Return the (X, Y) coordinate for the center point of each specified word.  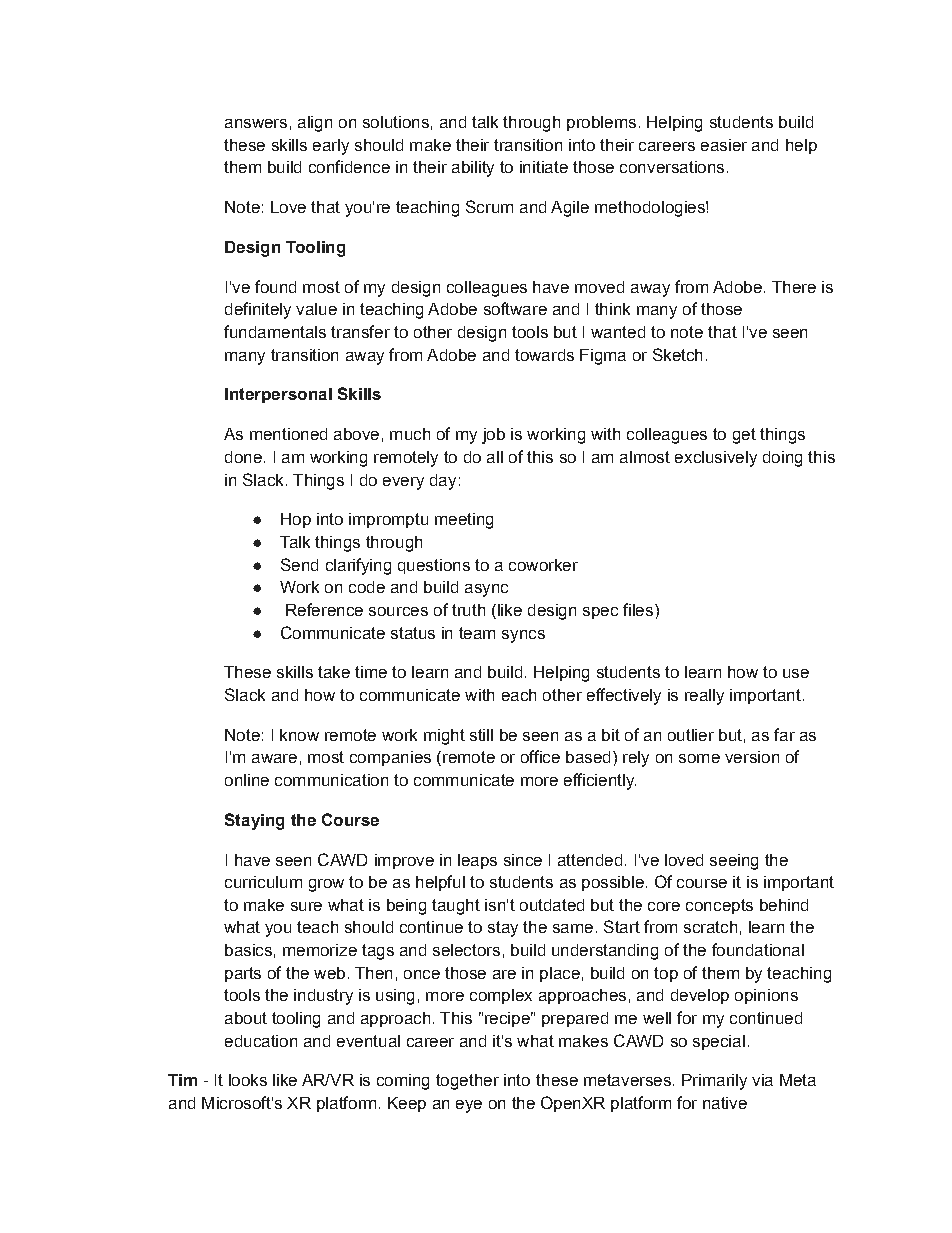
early (331, 147)
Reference (324, 609)
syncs (523, 636)
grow (326, 885)
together (467, 1082)
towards (544, 355)
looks (248, 1080)
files (638, 609)
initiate (544, 167)
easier (724, 145)
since (523, 860)
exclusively (716, 459)
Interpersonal (278, 395)
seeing (734, 862)
